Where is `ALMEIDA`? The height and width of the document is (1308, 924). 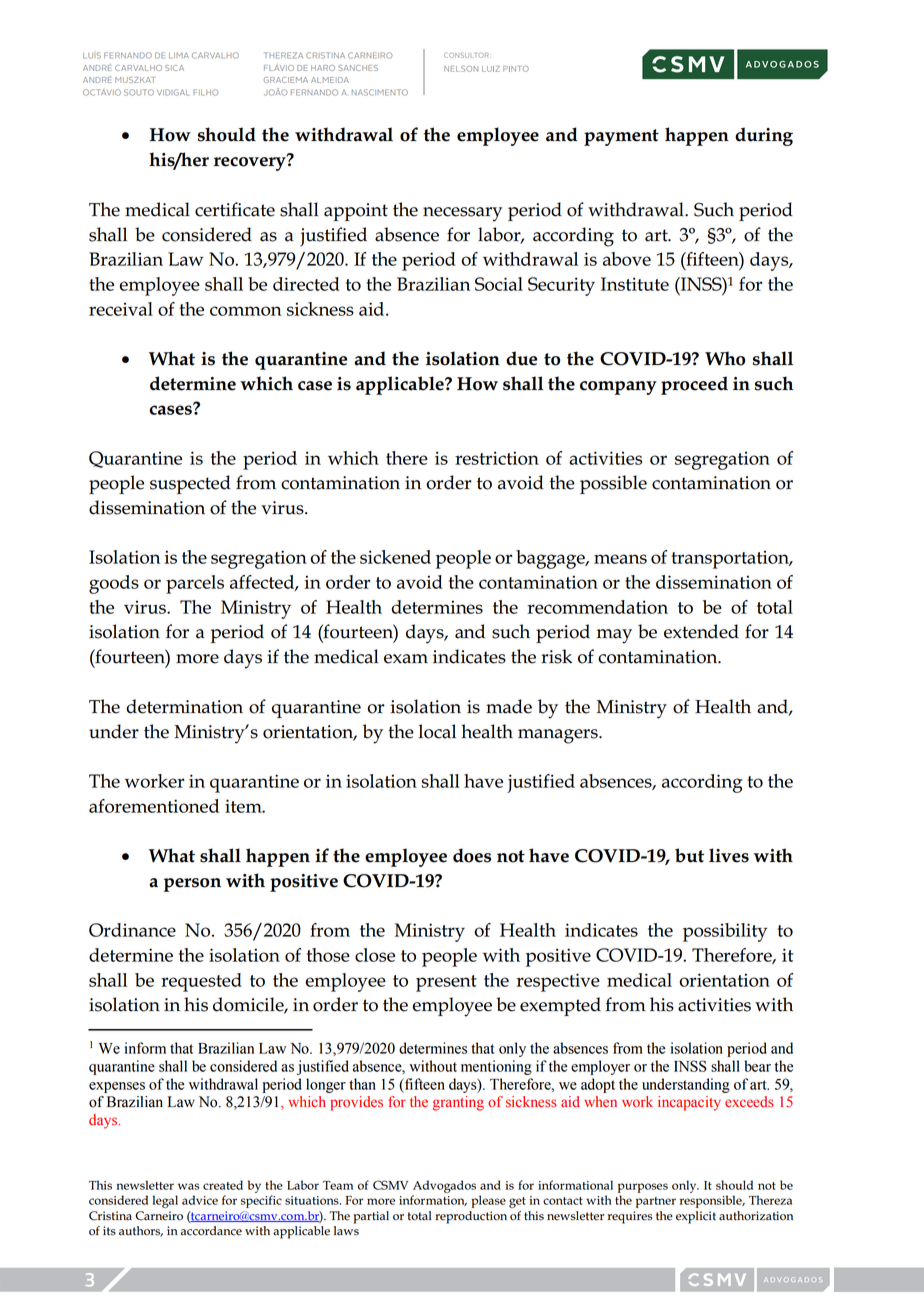 ALMEIDA is located at coordinates (330, 80).
